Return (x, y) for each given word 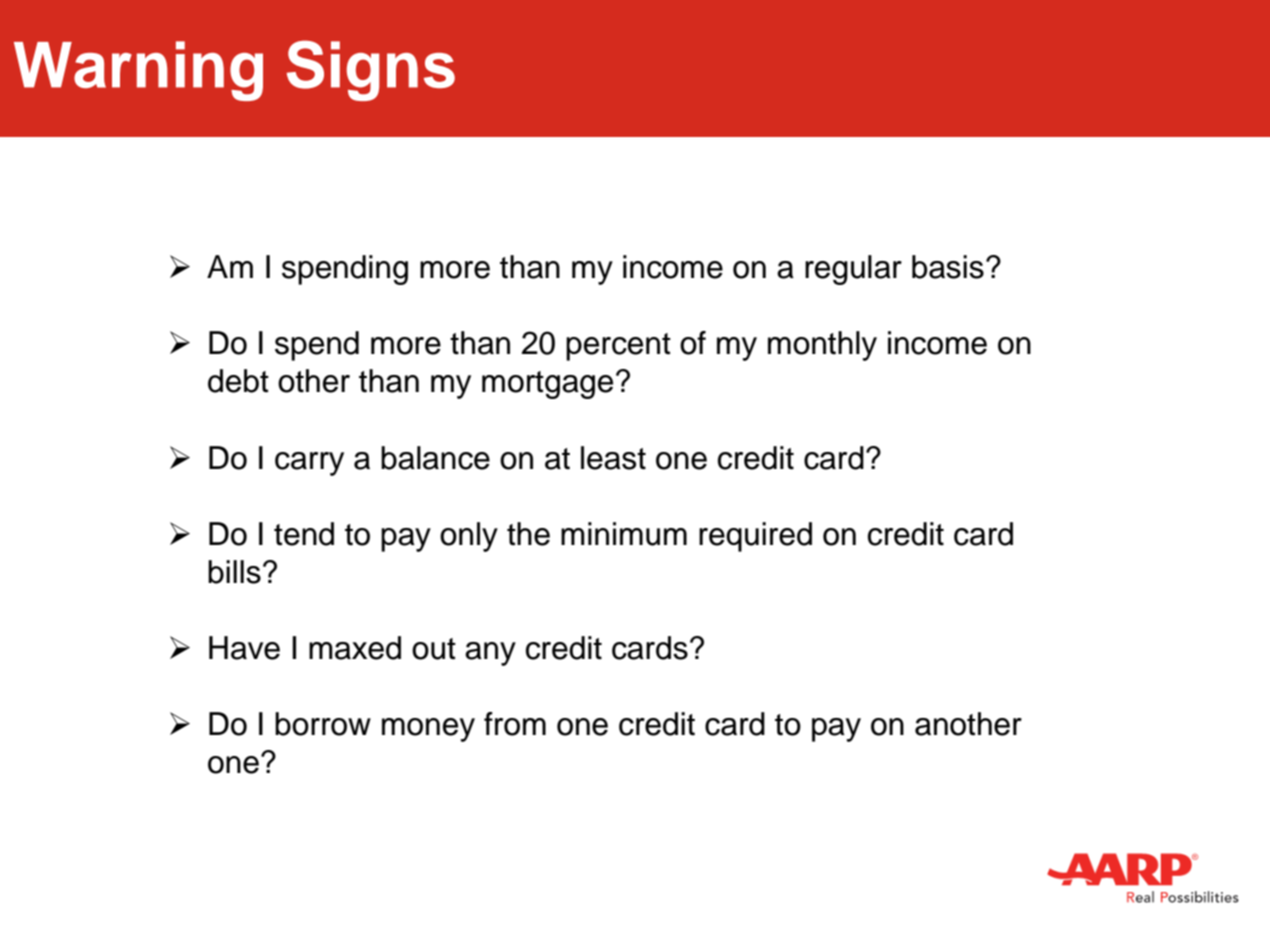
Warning (138, 71)
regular (853, 270)
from (515, 724)
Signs (371, 70)
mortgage (547, 385)
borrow (323, 724)
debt (238, 381)
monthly (822, 346)
